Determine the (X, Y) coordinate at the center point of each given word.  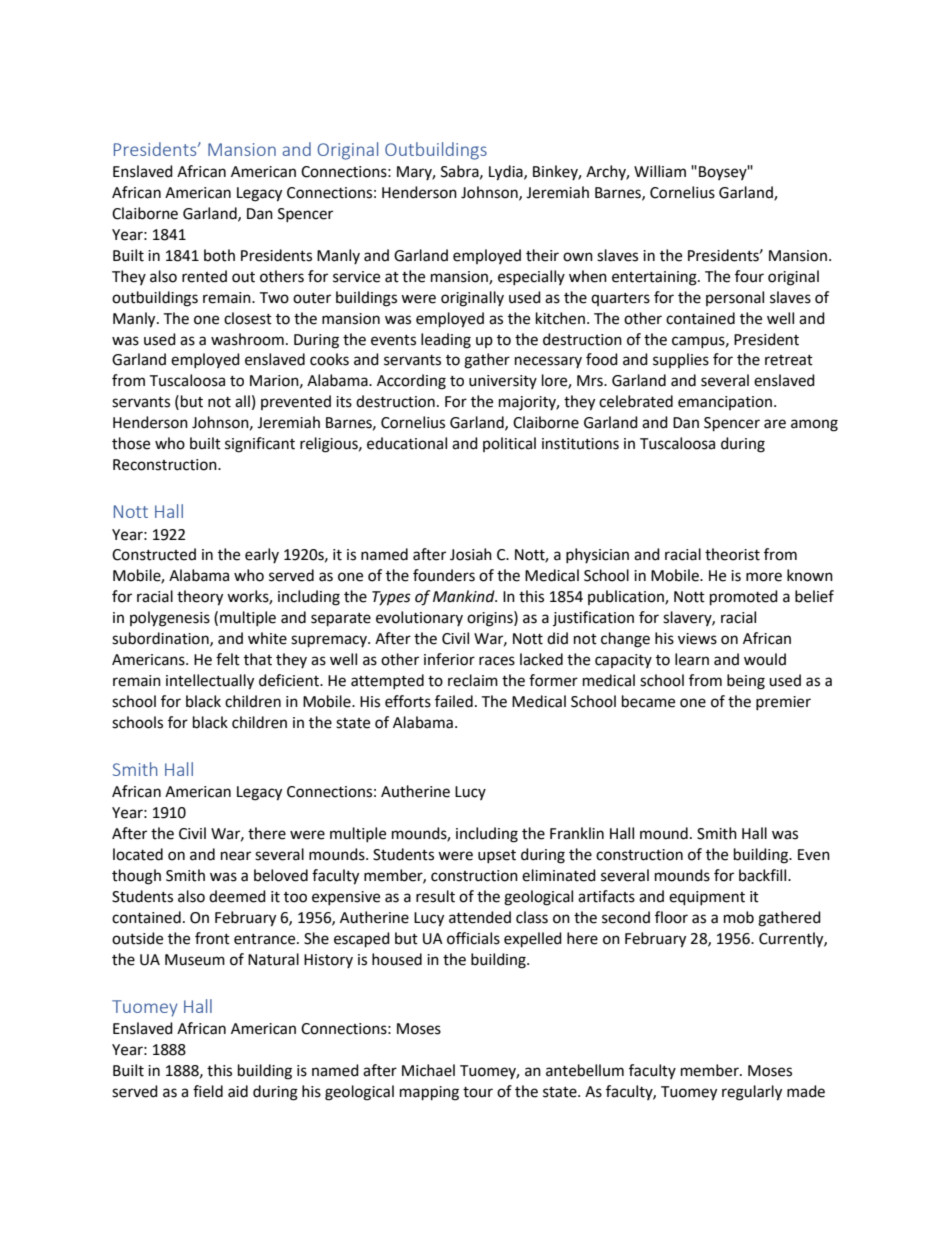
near (236, 856)
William (660, 171)
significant (260, 445)
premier (783, 703)
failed (454, 701)
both (219, 255)
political (509, 444)
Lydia (507, 173)
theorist (732, 554)
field (208, 1091)
